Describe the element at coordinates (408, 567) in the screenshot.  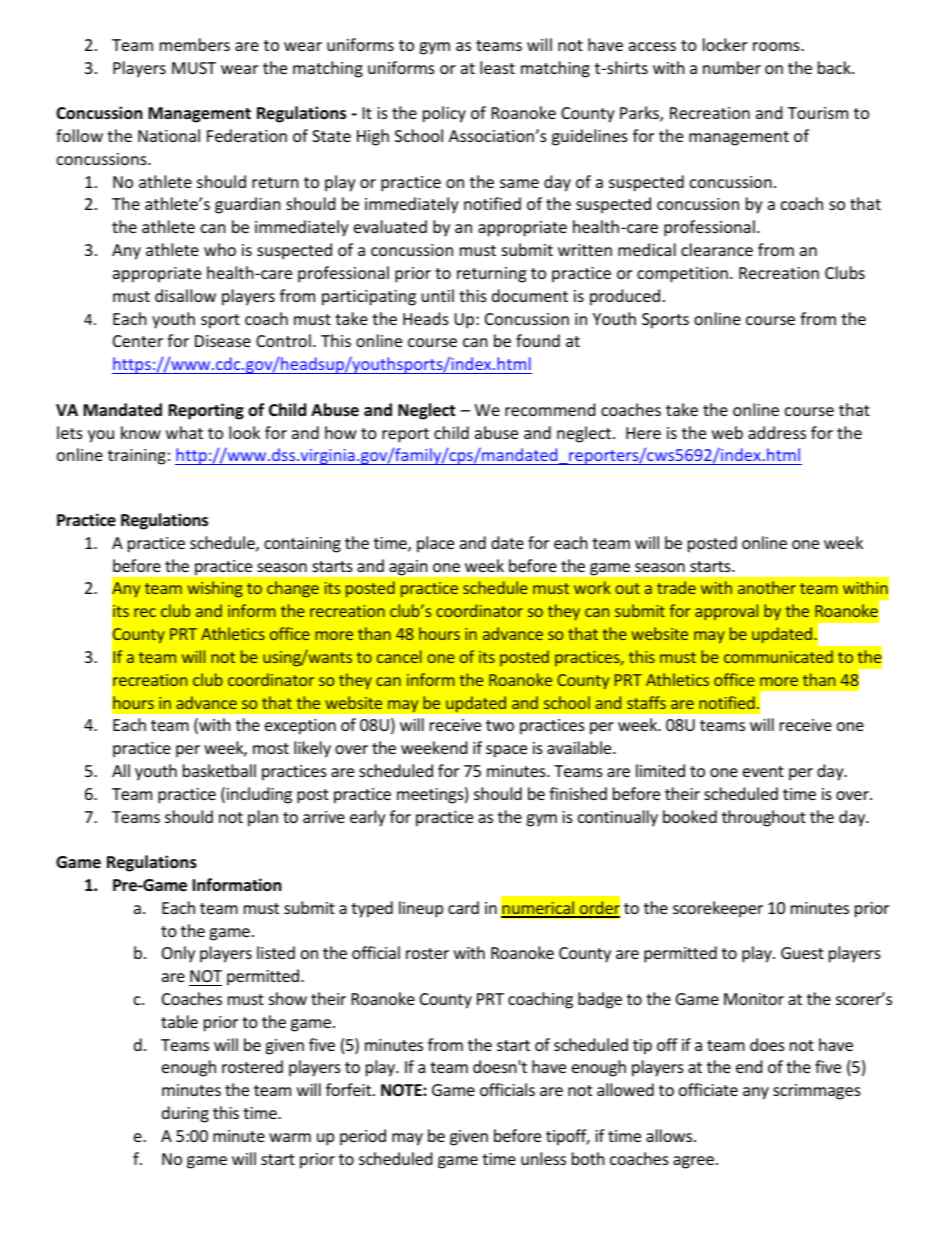
I see `again` at that location.
